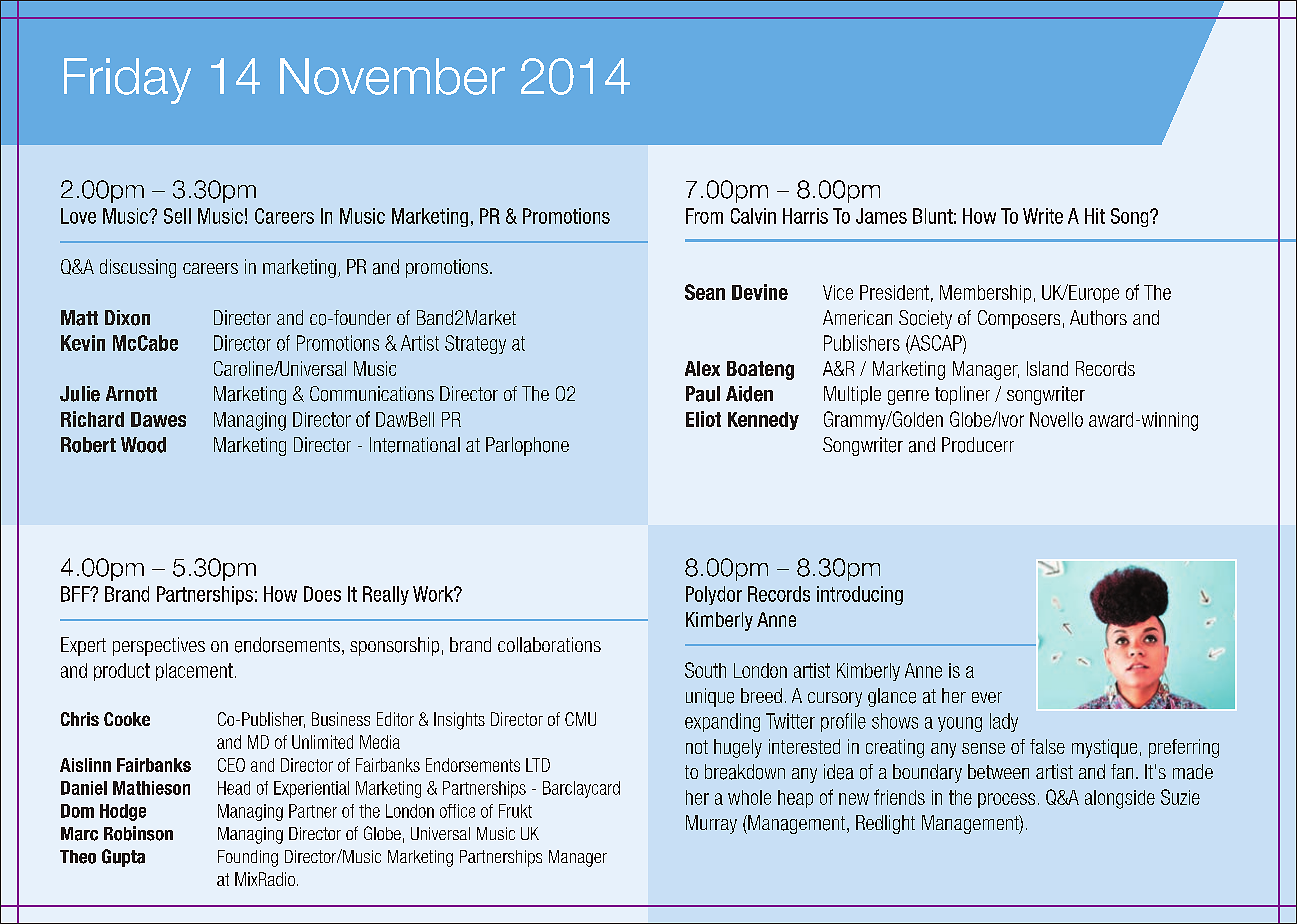 The width and height of the page is (1297, 924). I want to click on Alex, so click(702, 368).
